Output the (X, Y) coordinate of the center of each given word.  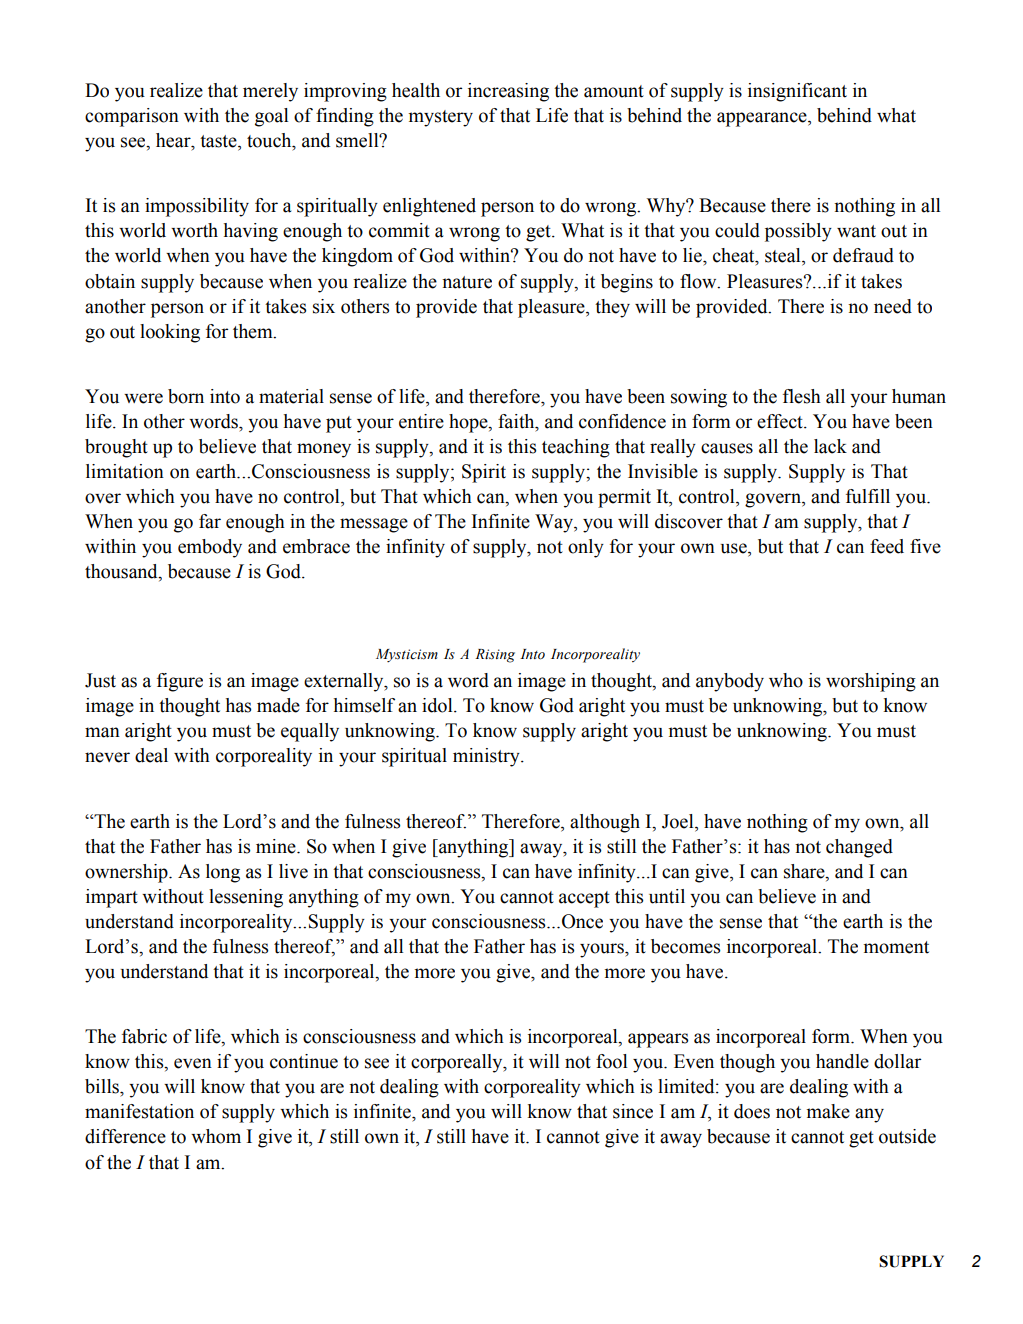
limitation (125, 471)
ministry (487, 757)
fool (611, 1061)
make (828, 1111)
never (107, 757)
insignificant (797, 92)
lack (830, 446)
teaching (576, 448)
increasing (508, 92)
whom (216, 1136)
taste (219, 142)
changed (859, 848)
